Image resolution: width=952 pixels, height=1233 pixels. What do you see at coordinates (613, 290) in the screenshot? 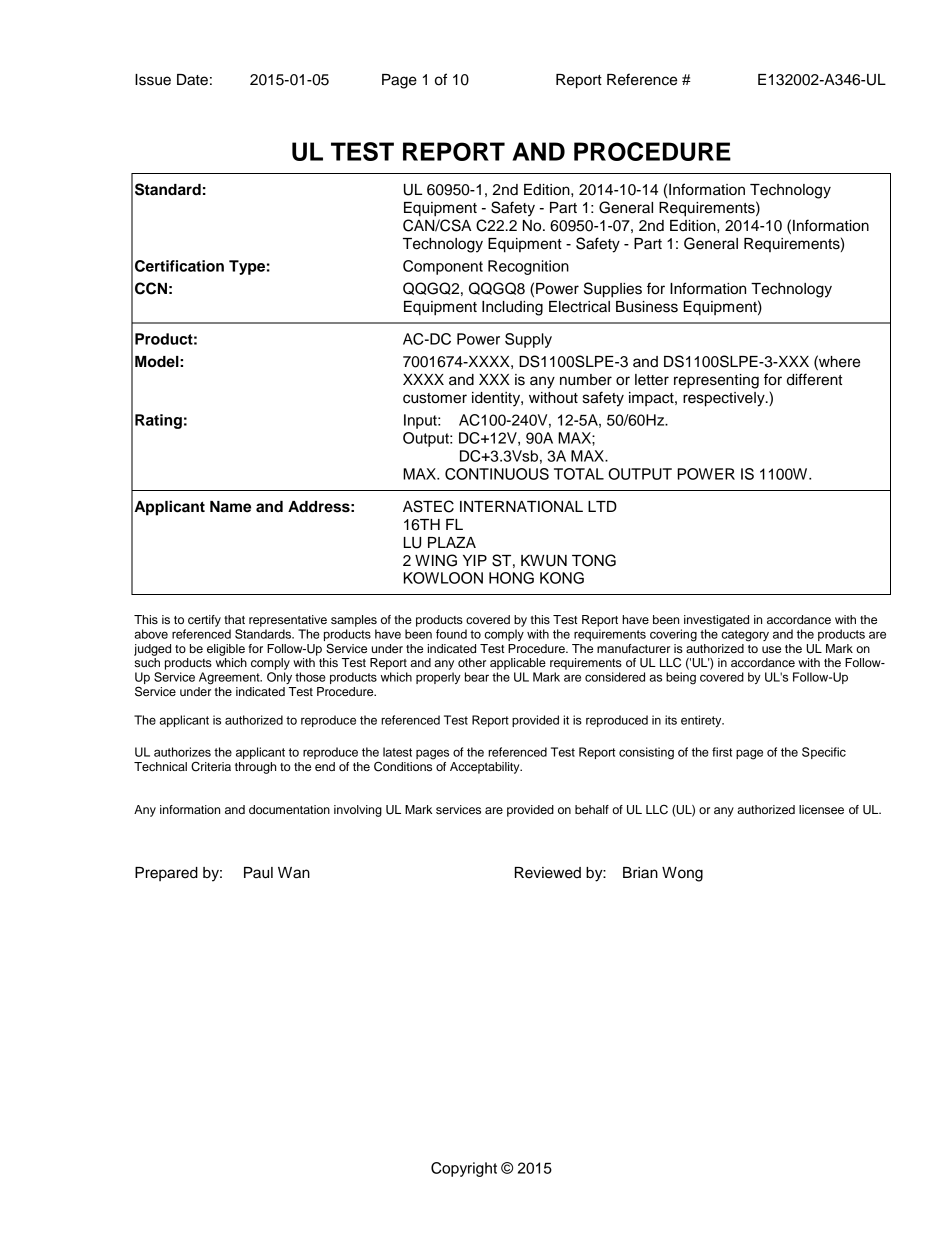
I see `Supplies` at bounding box center [613, 290].
